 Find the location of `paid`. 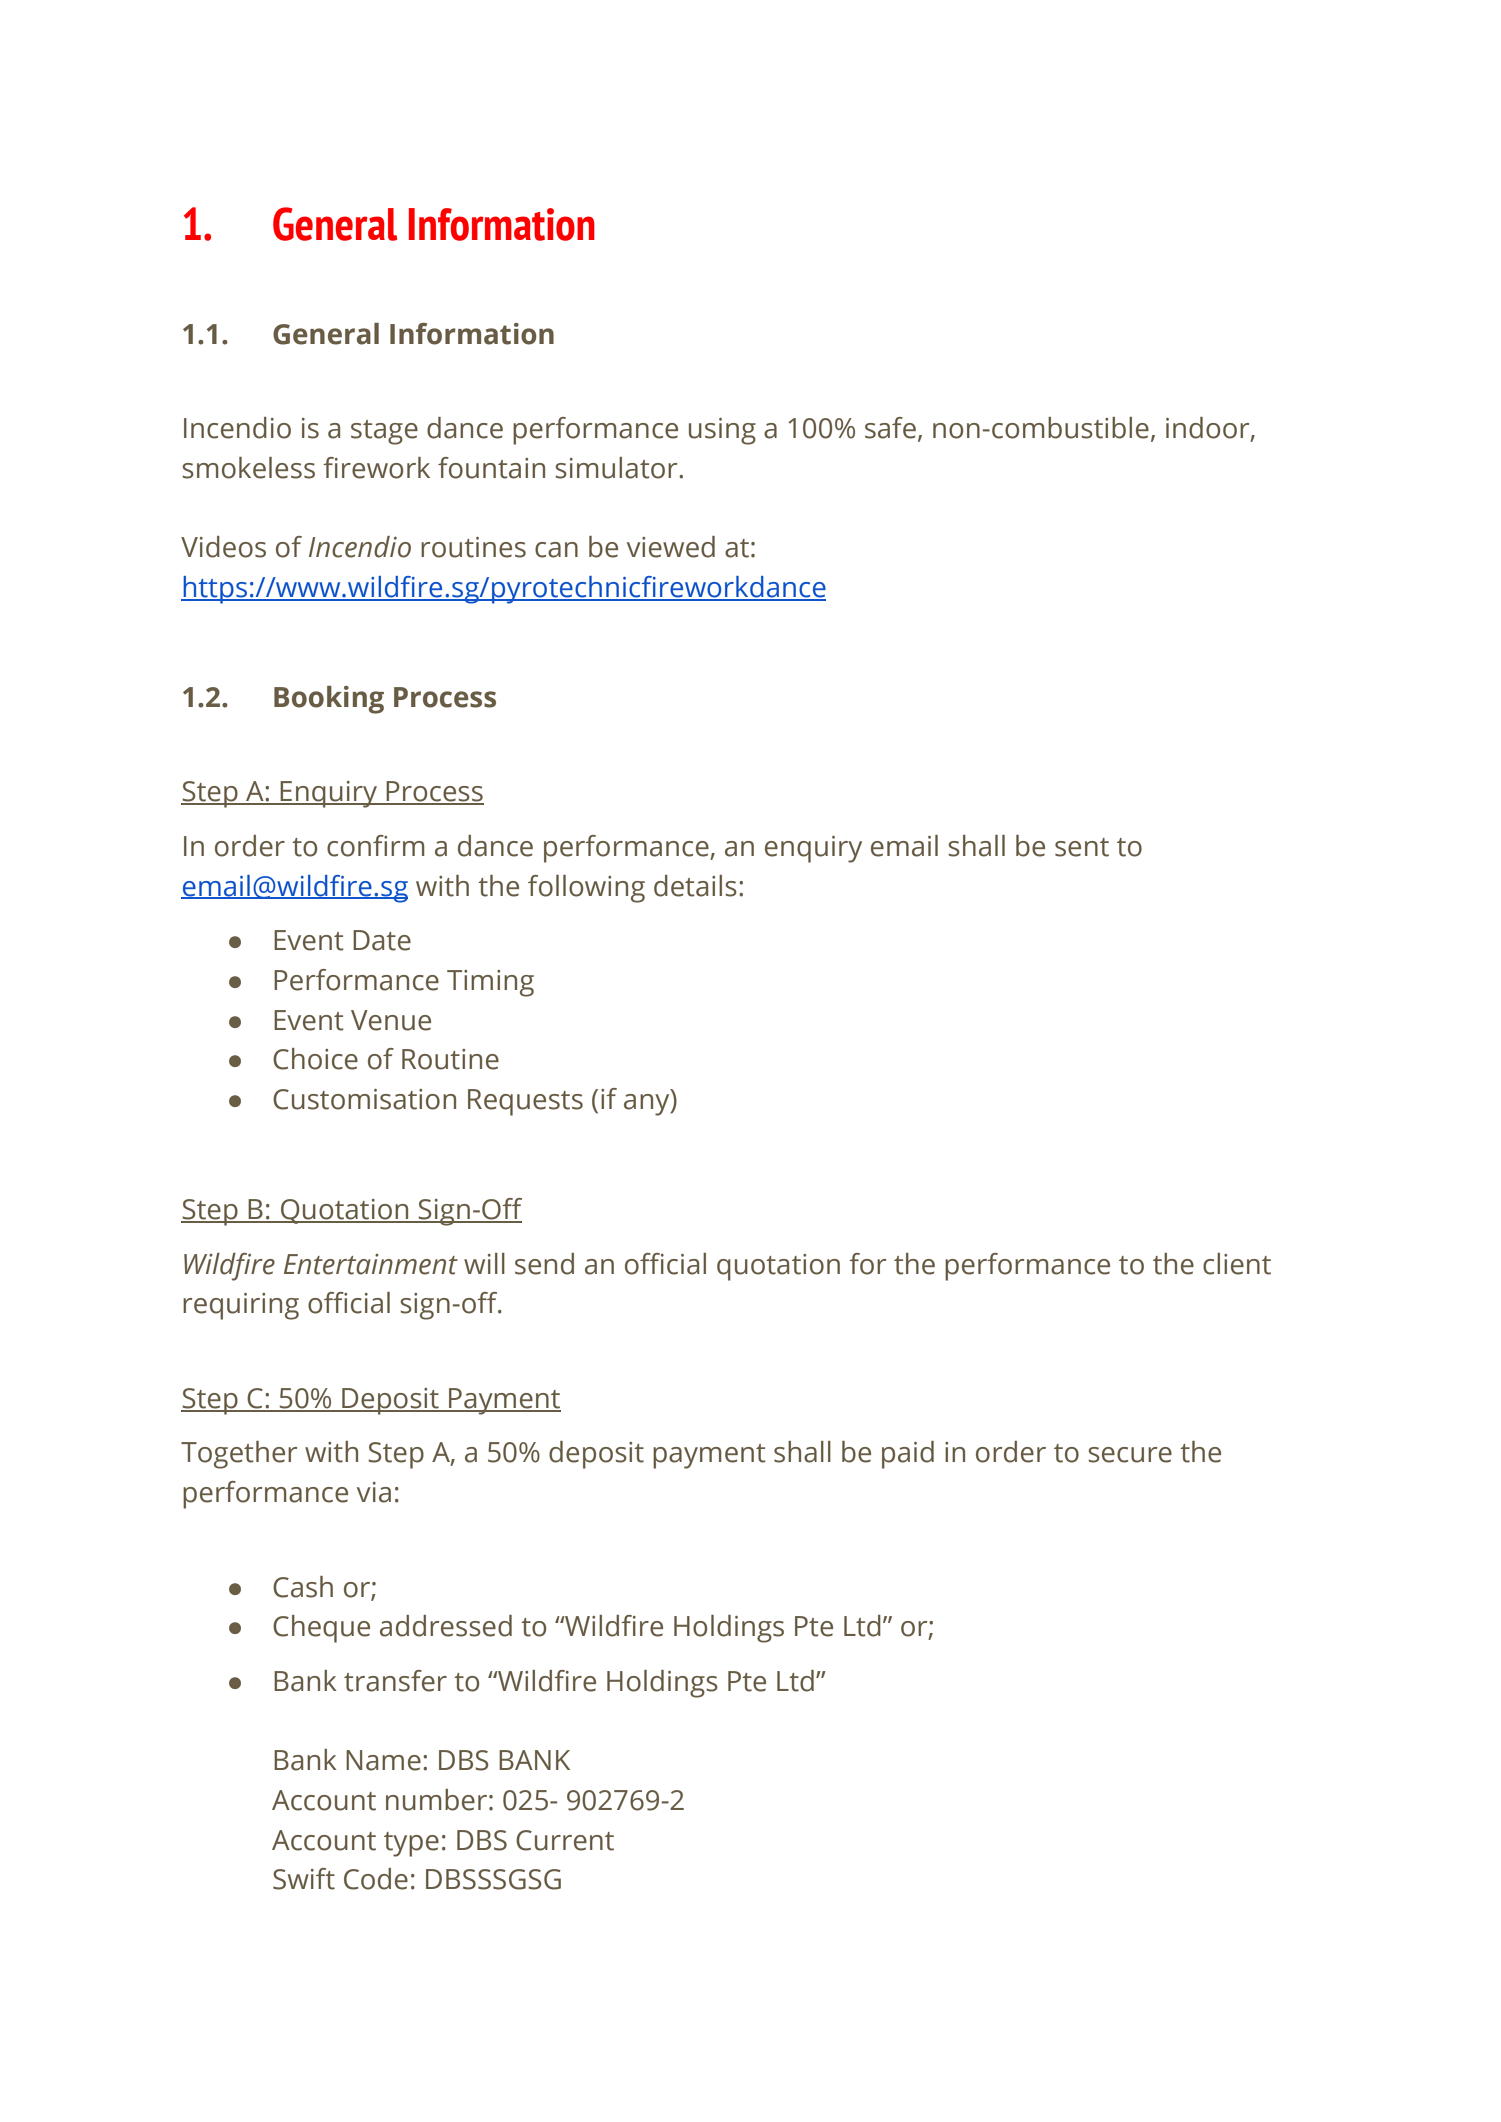

paid is located at coordinates (908, 1455).
